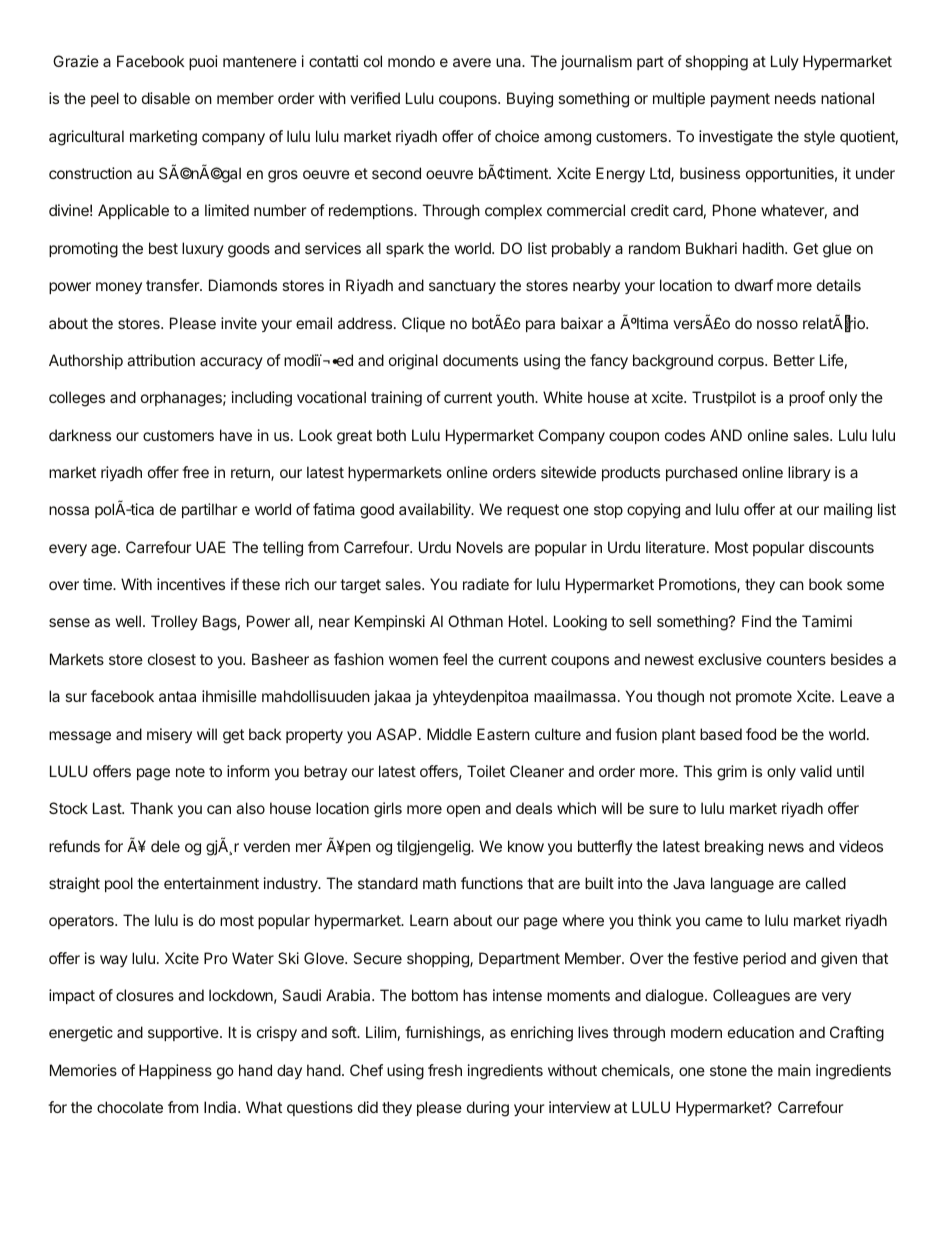  What do you see at coordinates (472, 62) in the image?
I see `avere` at bounding box center [472, 62].
